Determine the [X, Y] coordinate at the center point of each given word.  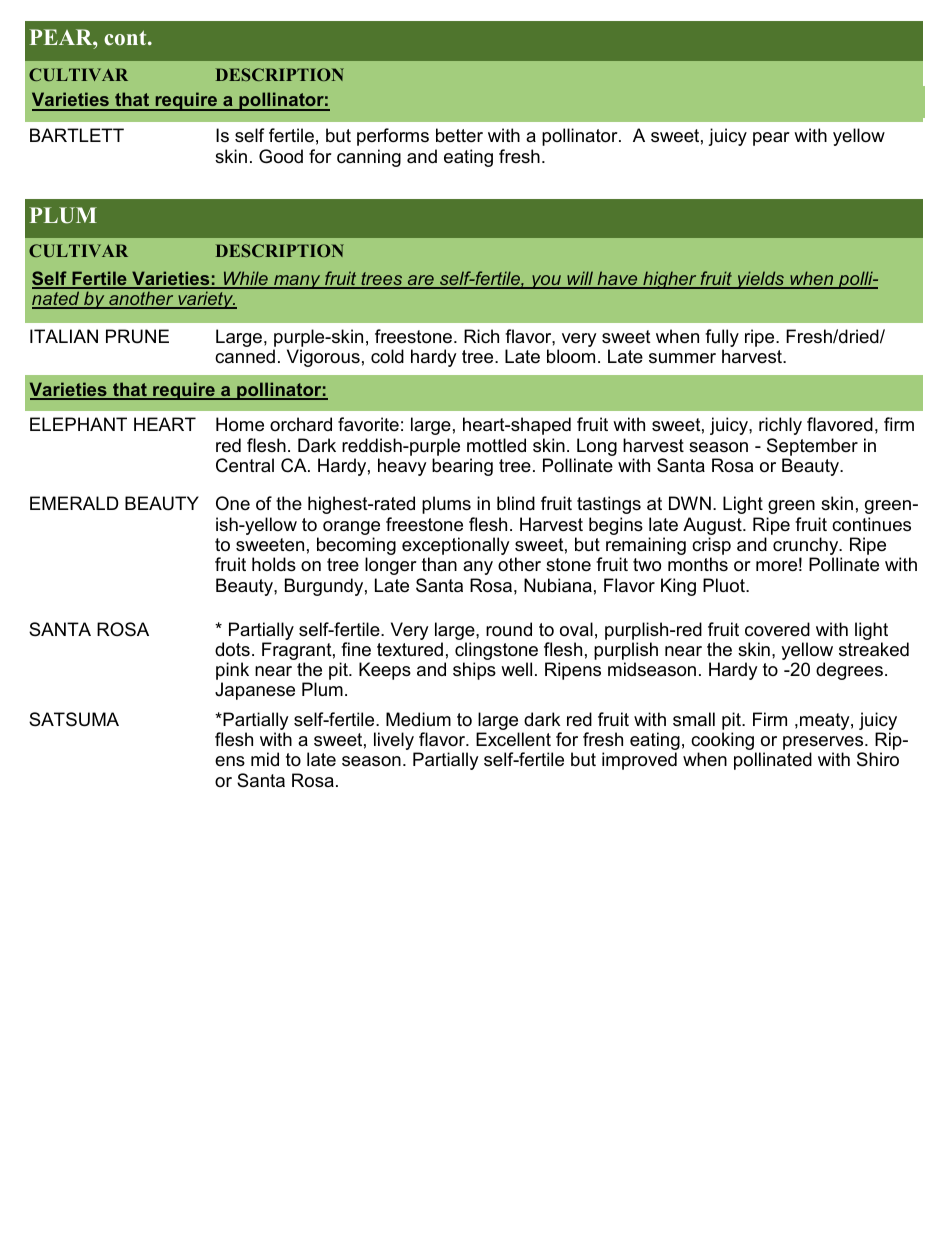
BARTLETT [77, 135]
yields [760, 280]
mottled [496, 445]
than [439, 564]
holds [274, 564]
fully [722, 339]
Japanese [255, 691]
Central [245, 465]
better [459, 135]
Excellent [513, 739]
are [421, 281]
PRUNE [137, 336]
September [812, 447]
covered [777, 629]
